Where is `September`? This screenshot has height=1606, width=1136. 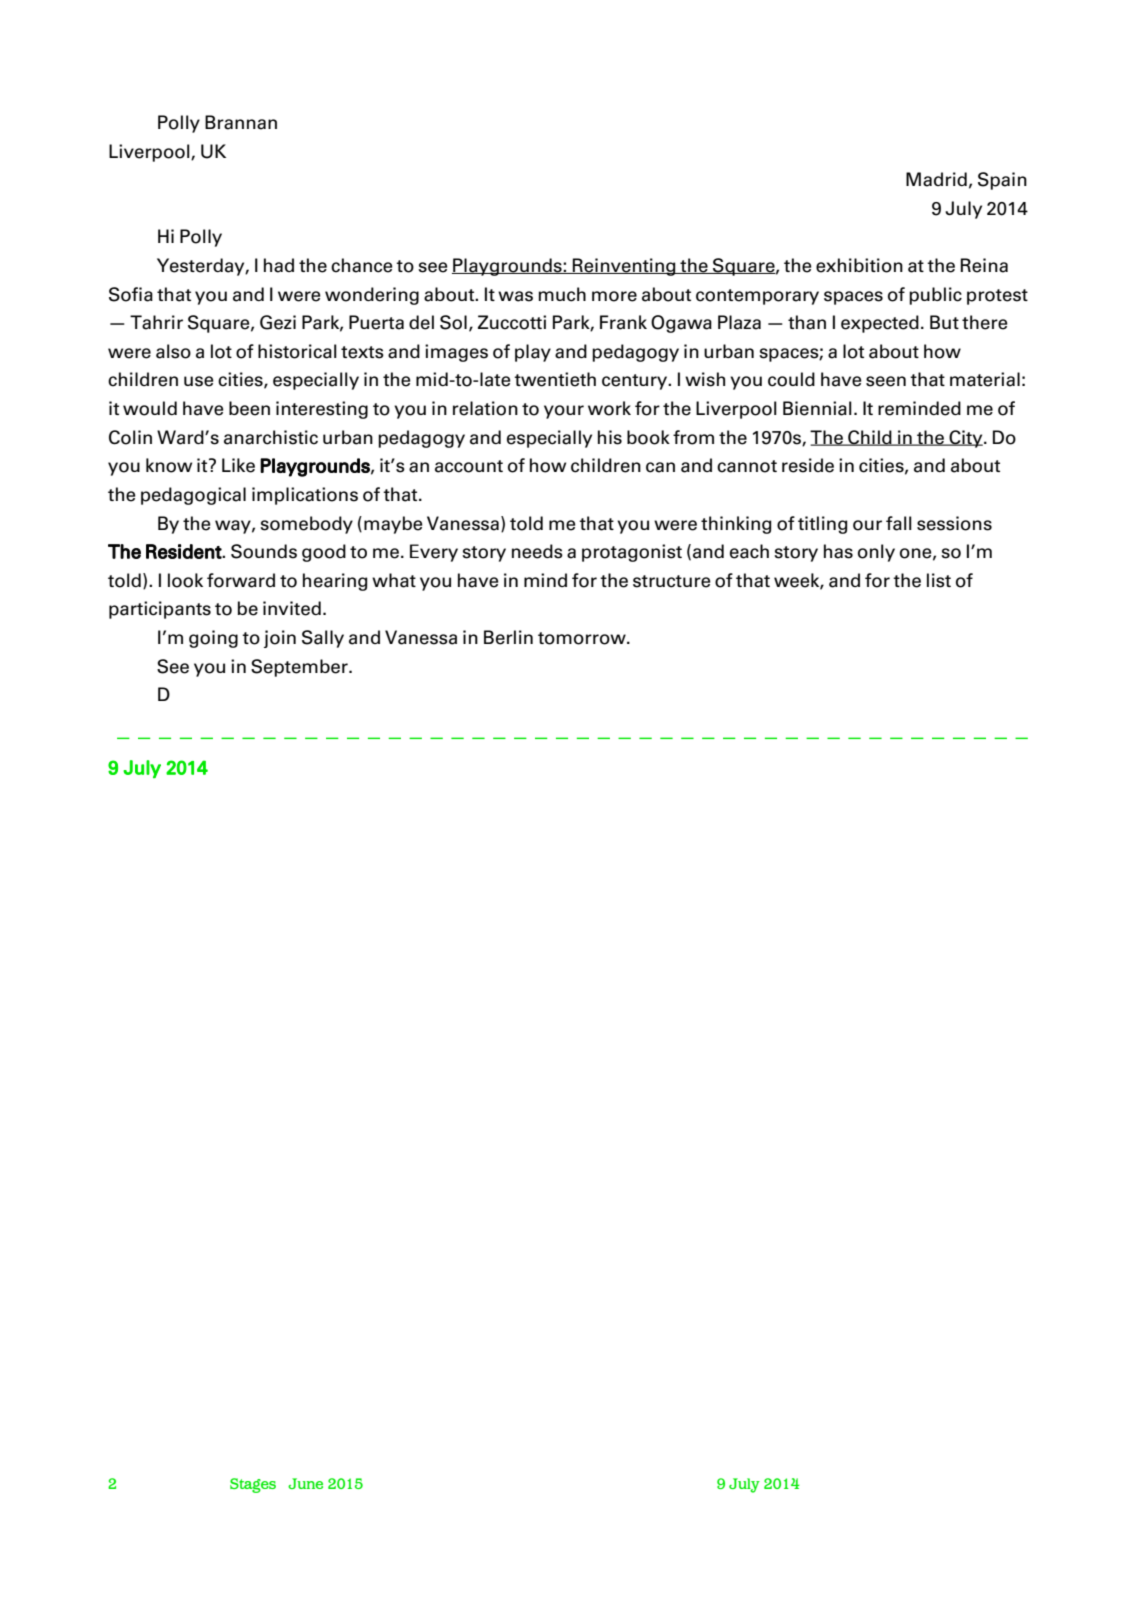 September is located at coordinates (300, 668).
